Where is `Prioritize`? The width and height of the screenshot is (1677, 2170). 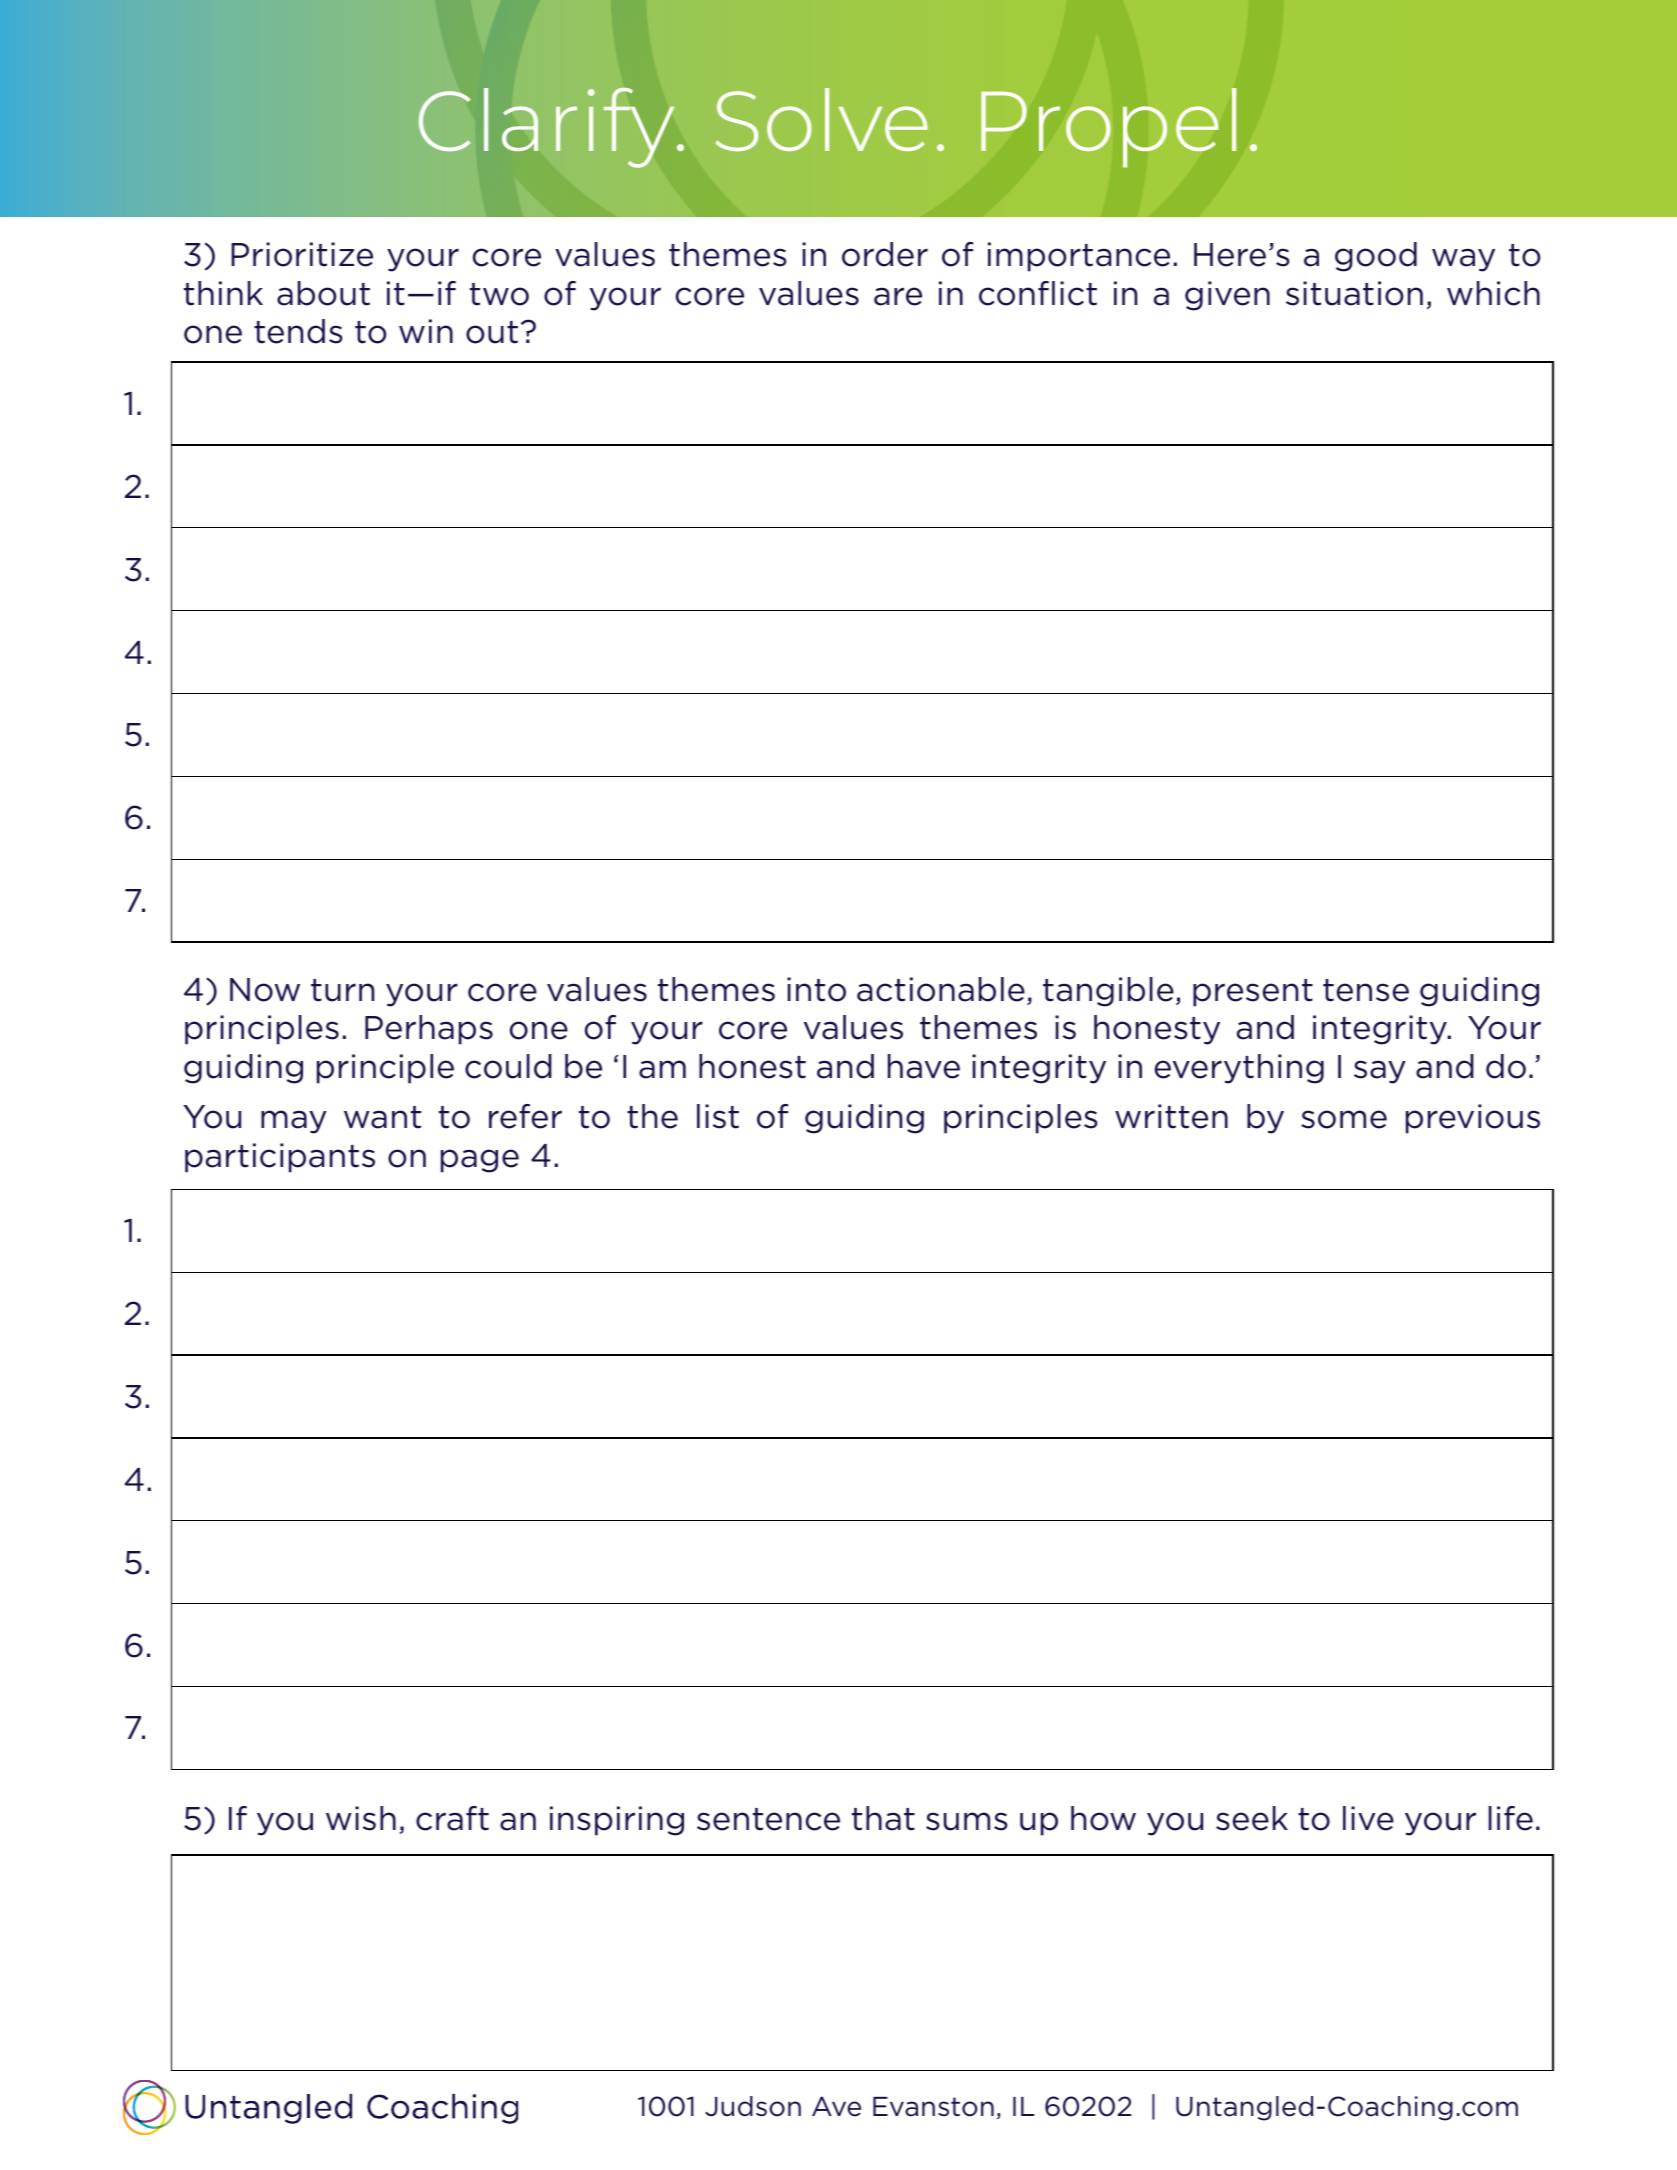 Prioritize is located at coordinates (302, 254).
